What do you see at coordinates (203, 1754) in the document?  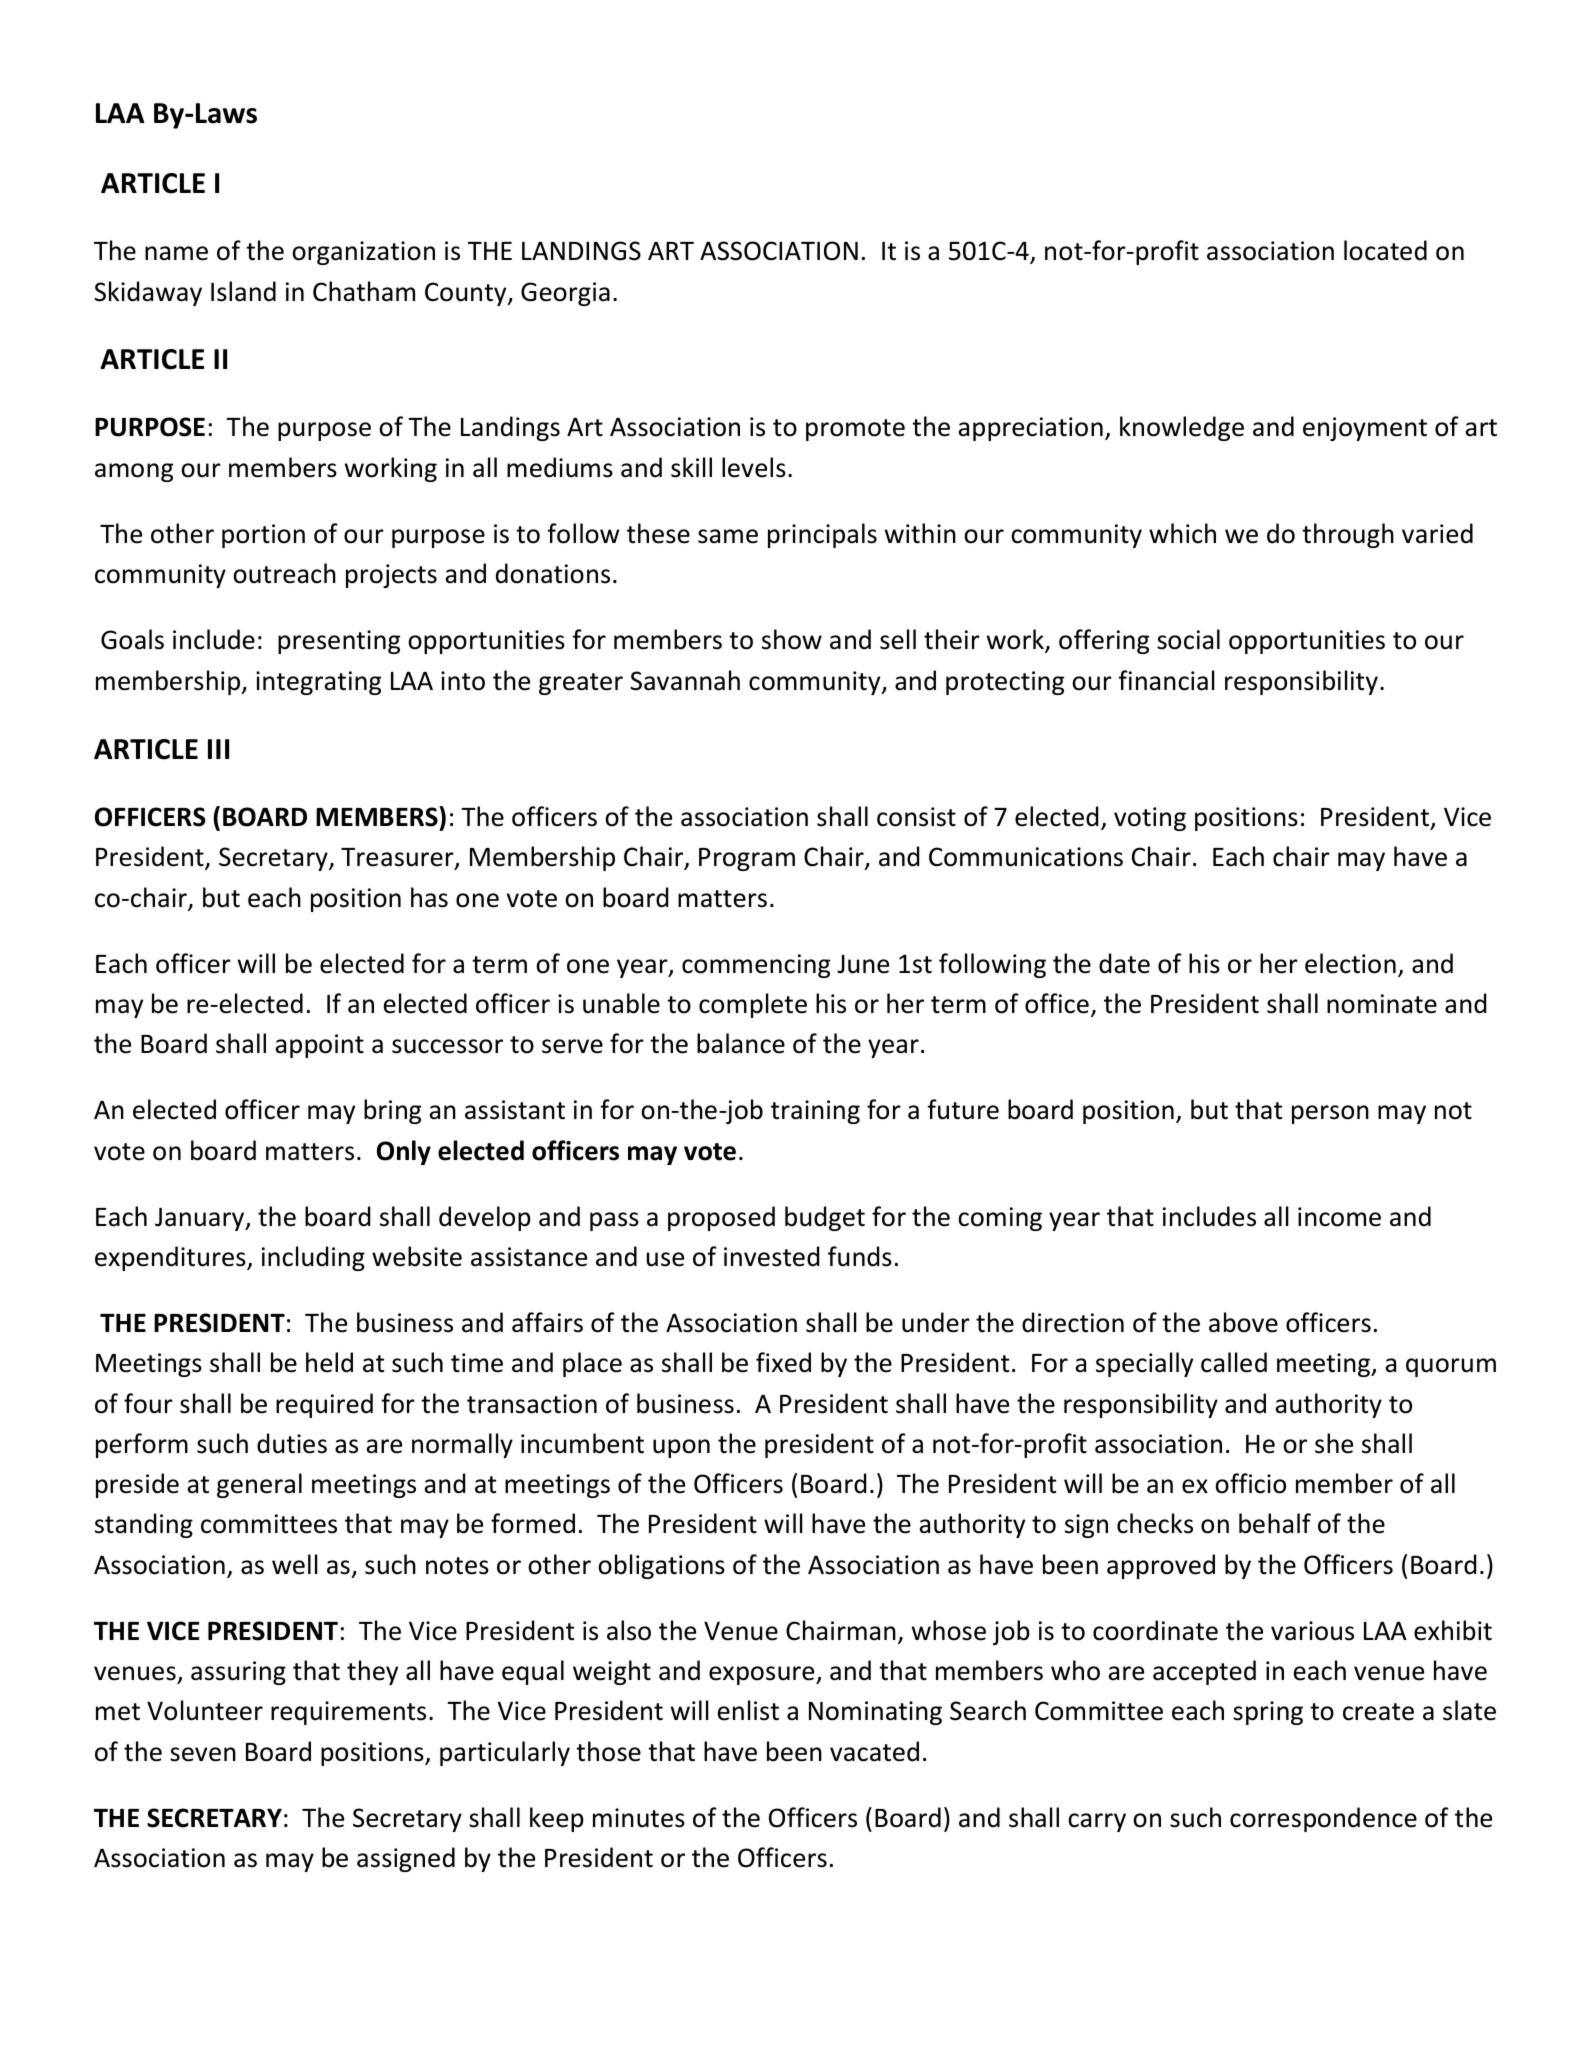 I see `seven` at bounding box center [203, 1754].
